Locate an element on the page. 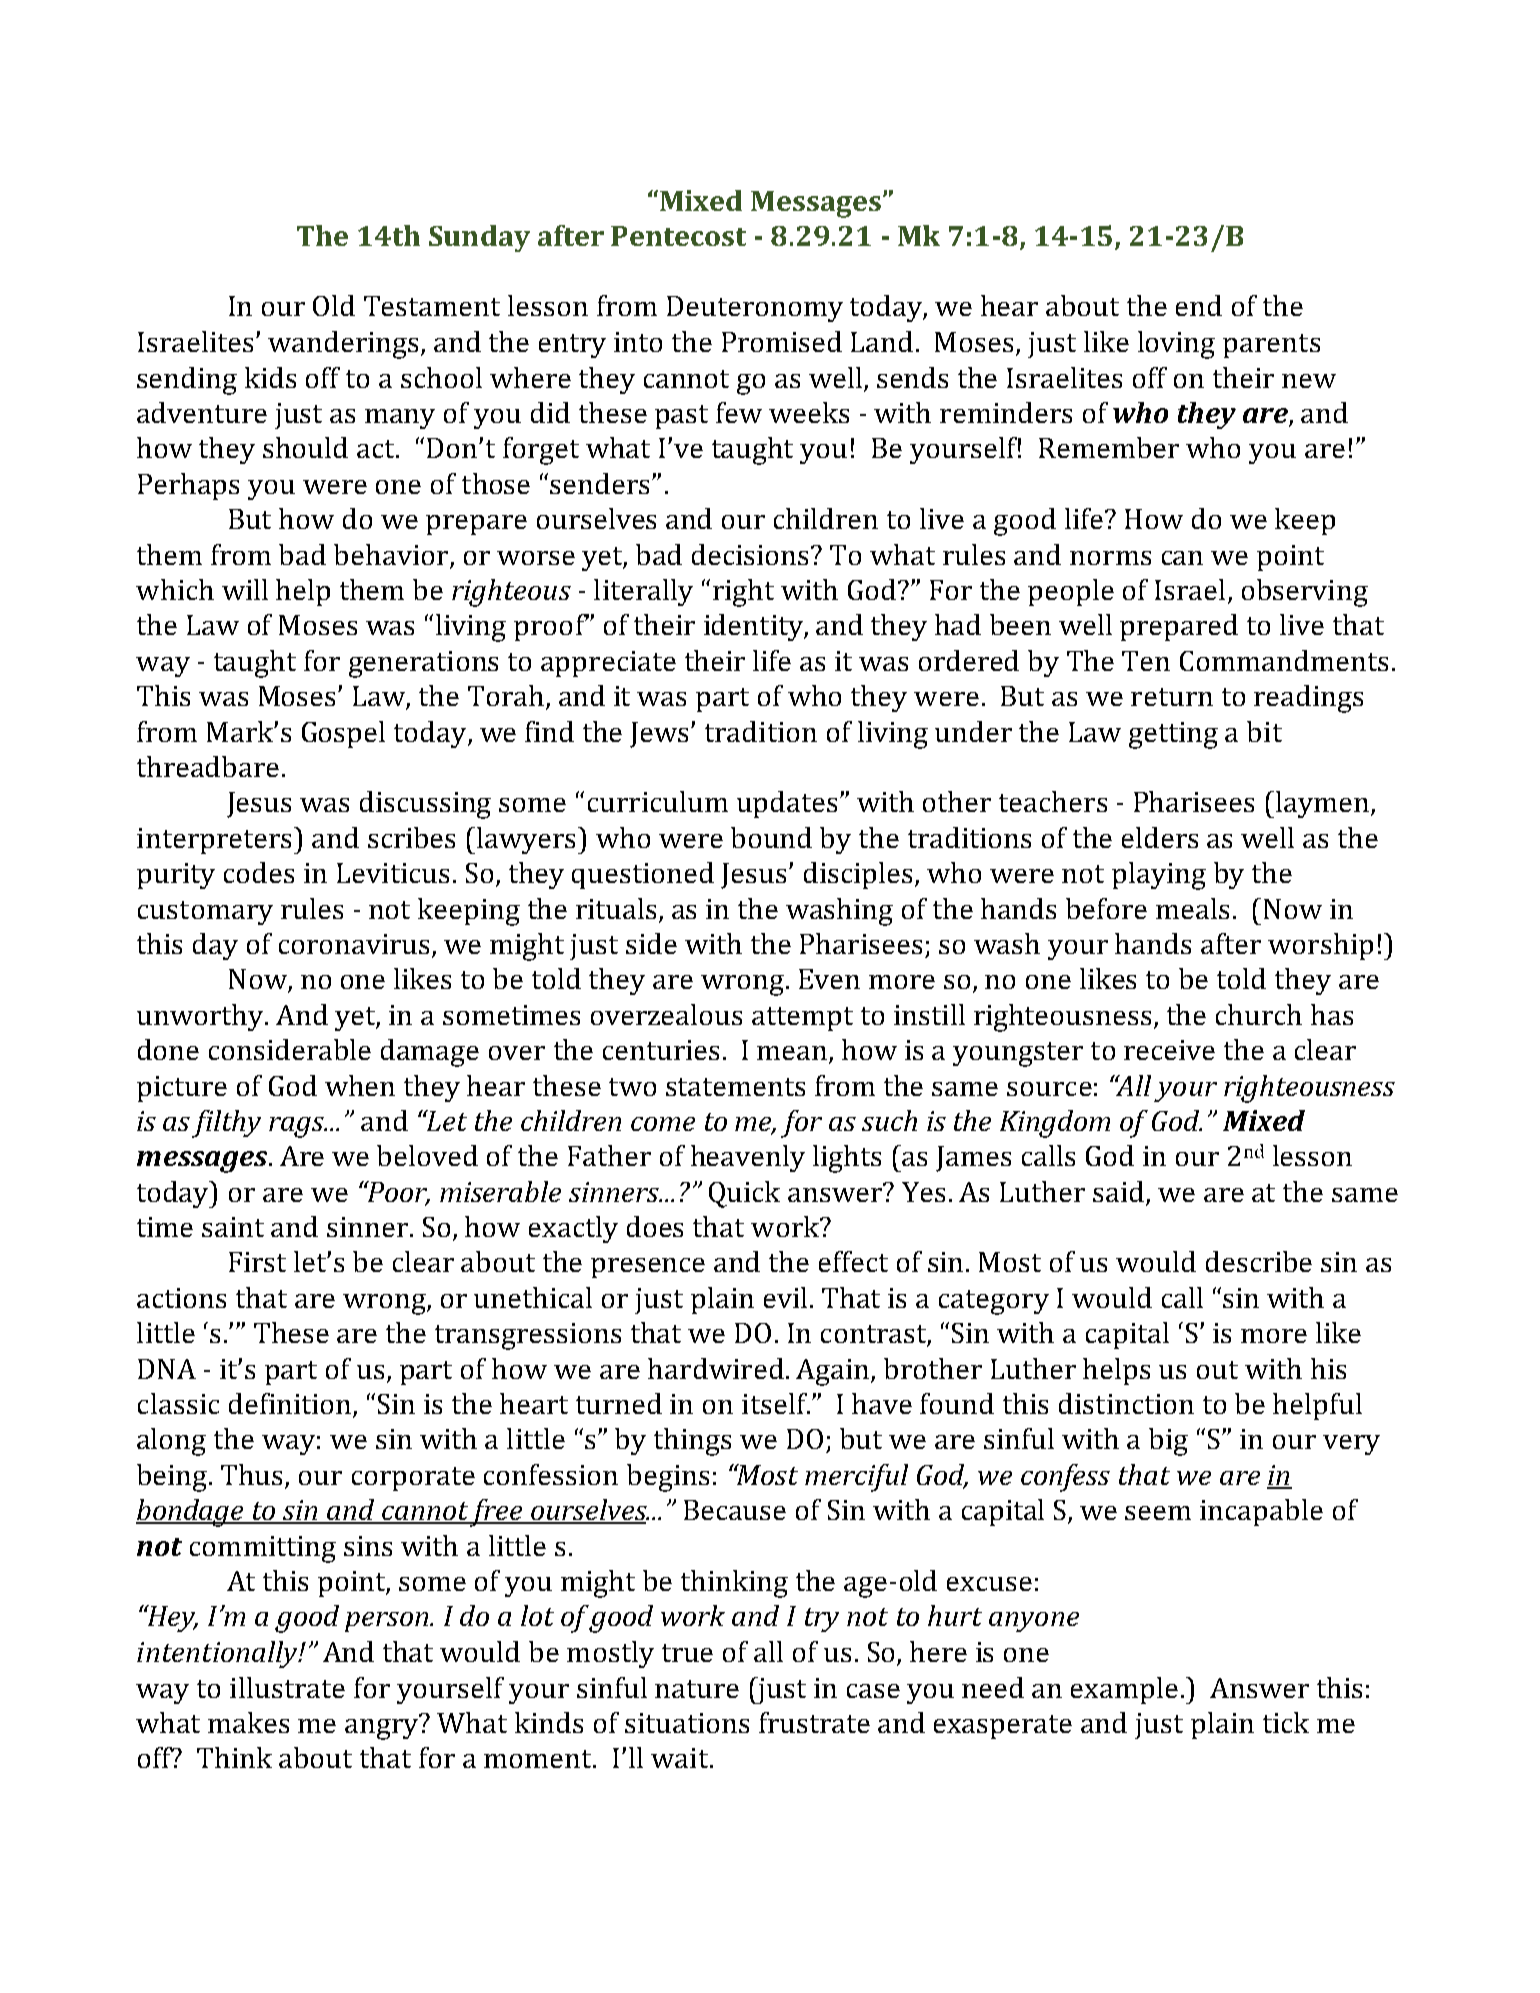 The height and width of the image is (1993, 1540). hardwired is located at coordinates (716, 1368).
